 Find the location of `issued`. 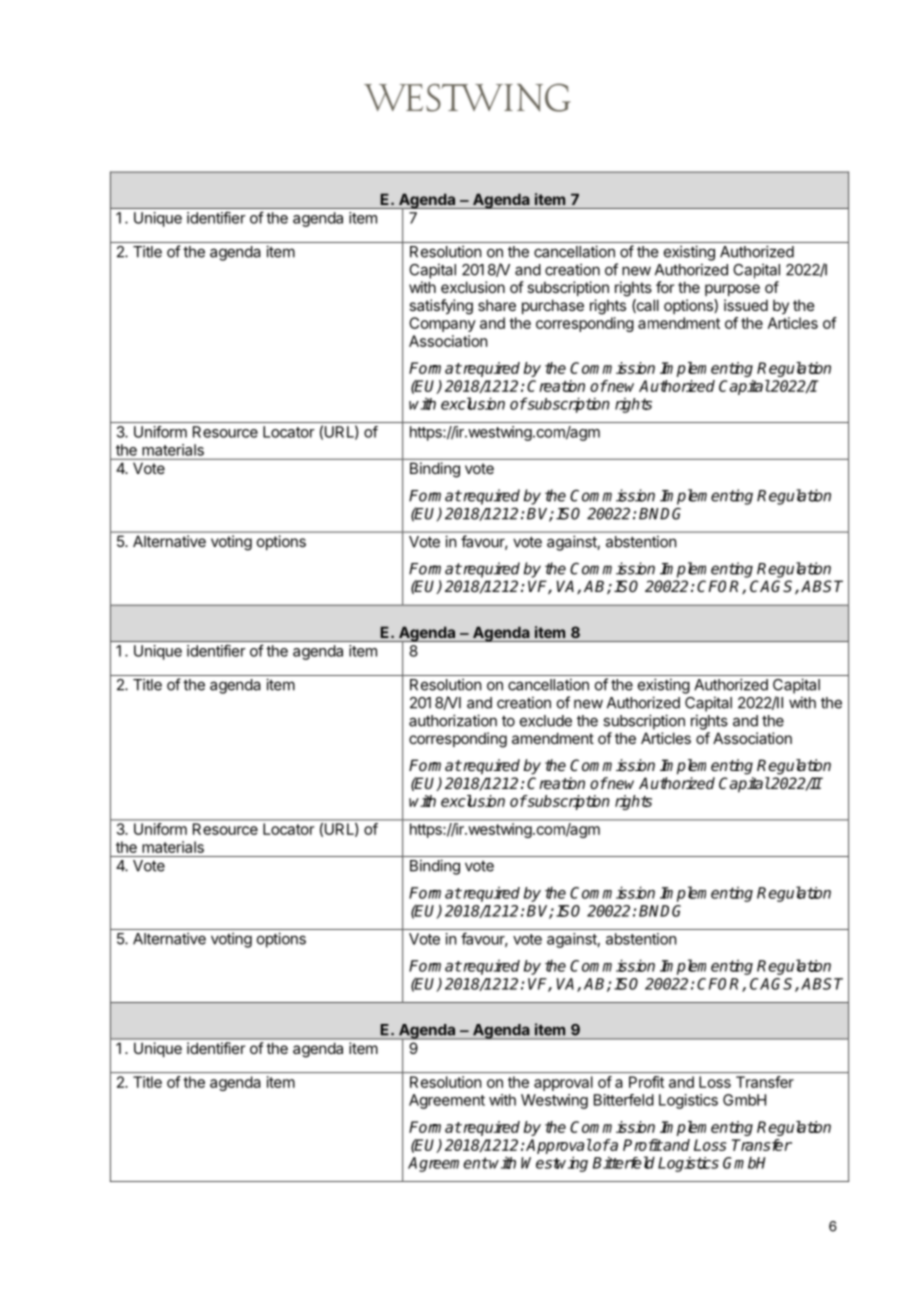

issued is located at coordinates (746, 305).
